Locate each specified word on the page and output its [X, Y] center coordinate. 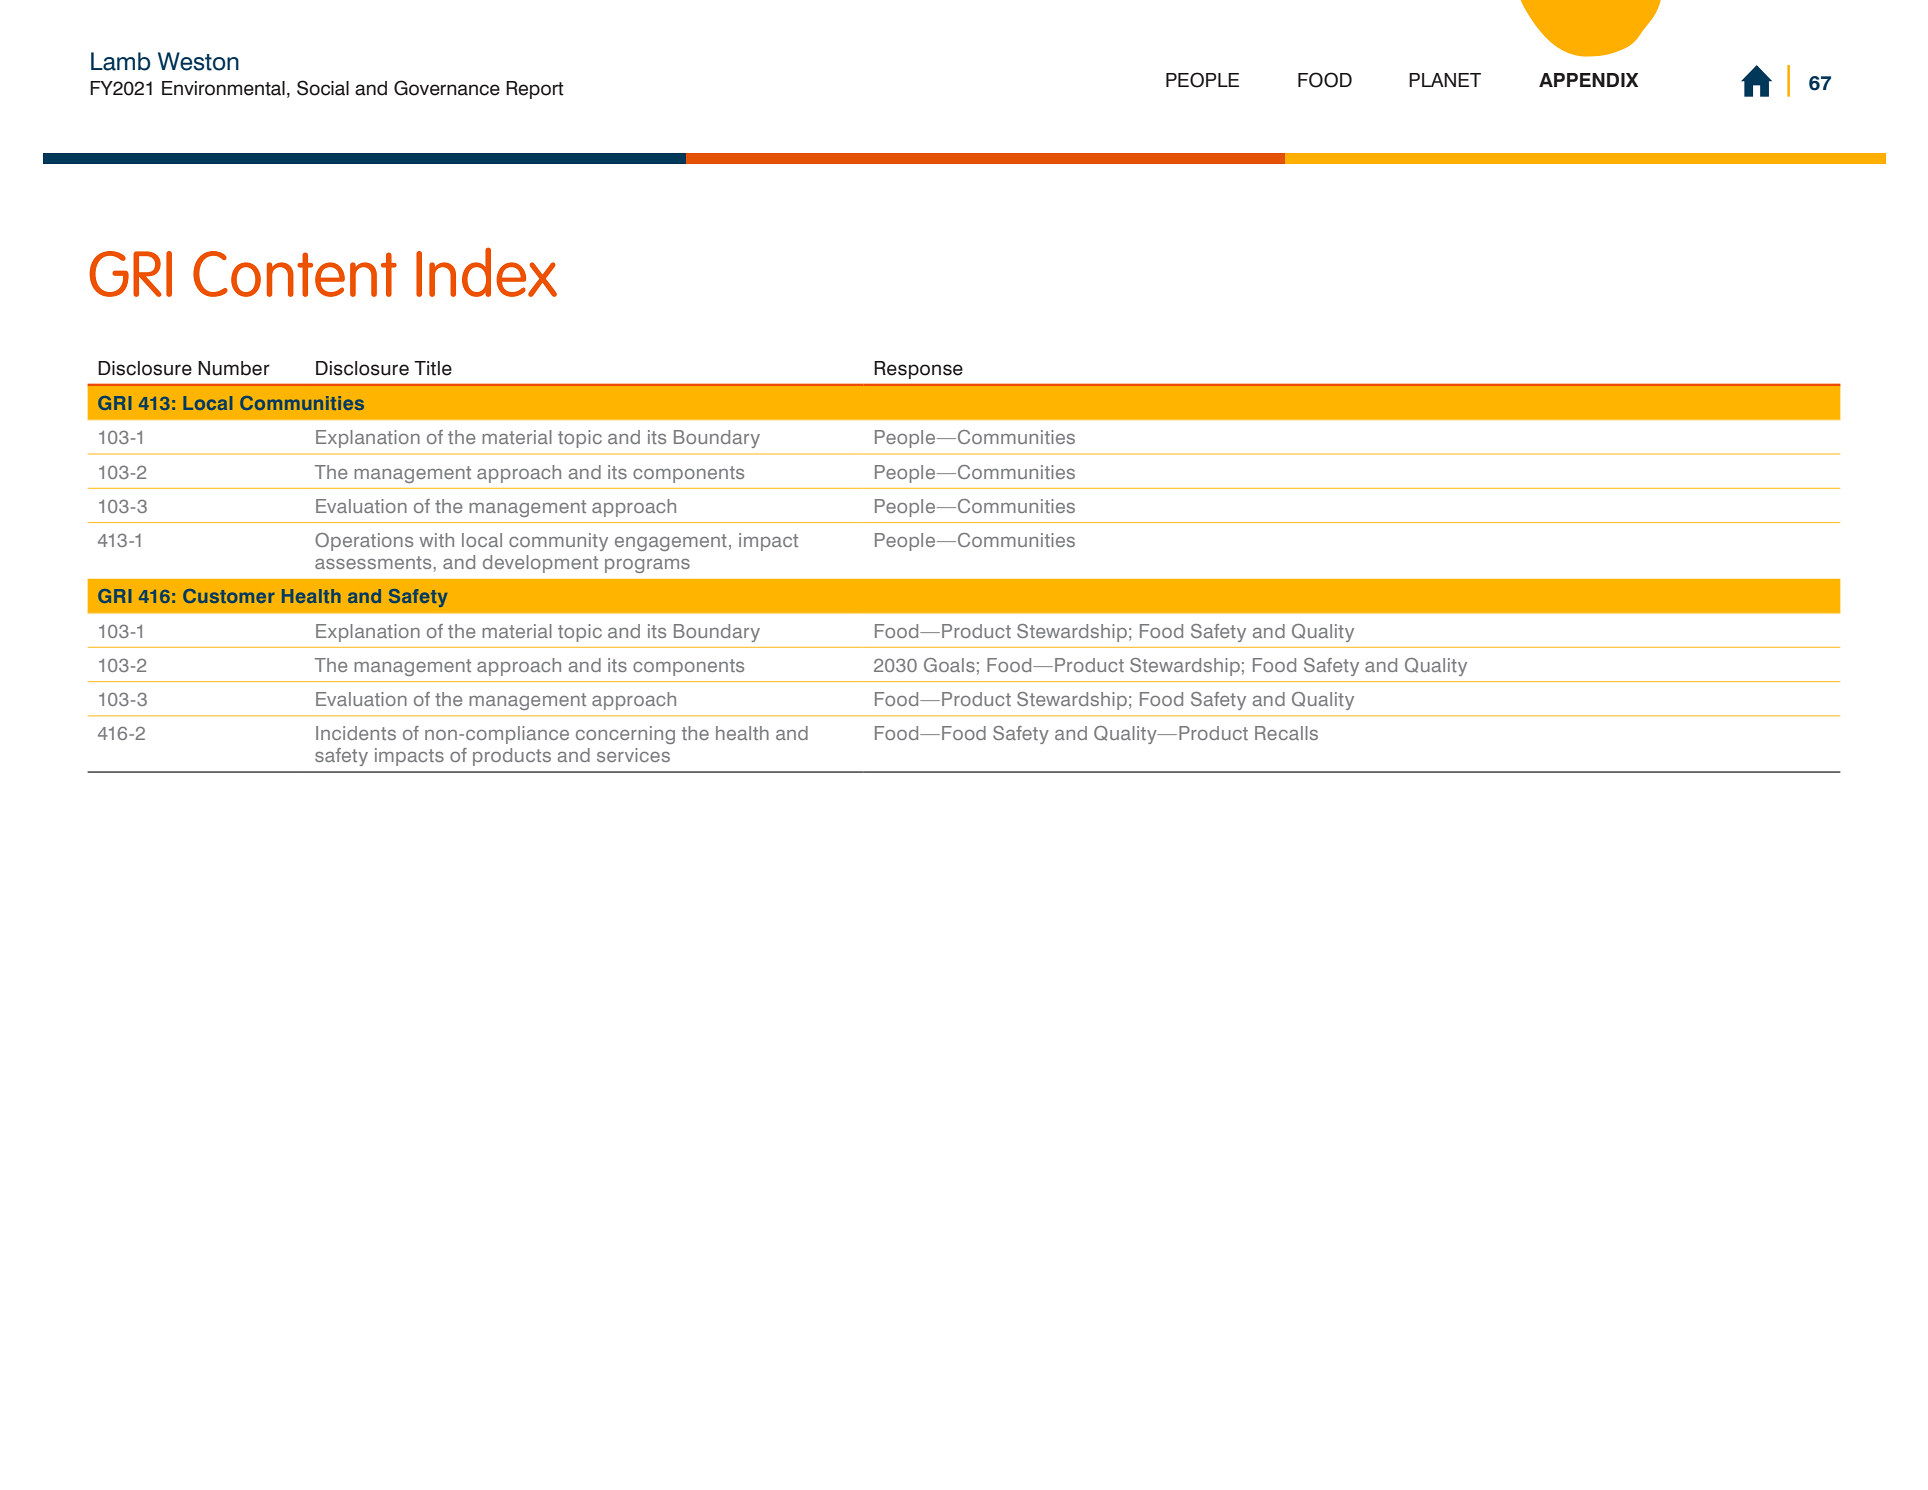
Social [323, 88]
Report [535, 90]
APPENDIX [1588, 80]
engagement [671, 542]
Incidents [356, 733]
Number [234, 368]
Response [918, 370]
